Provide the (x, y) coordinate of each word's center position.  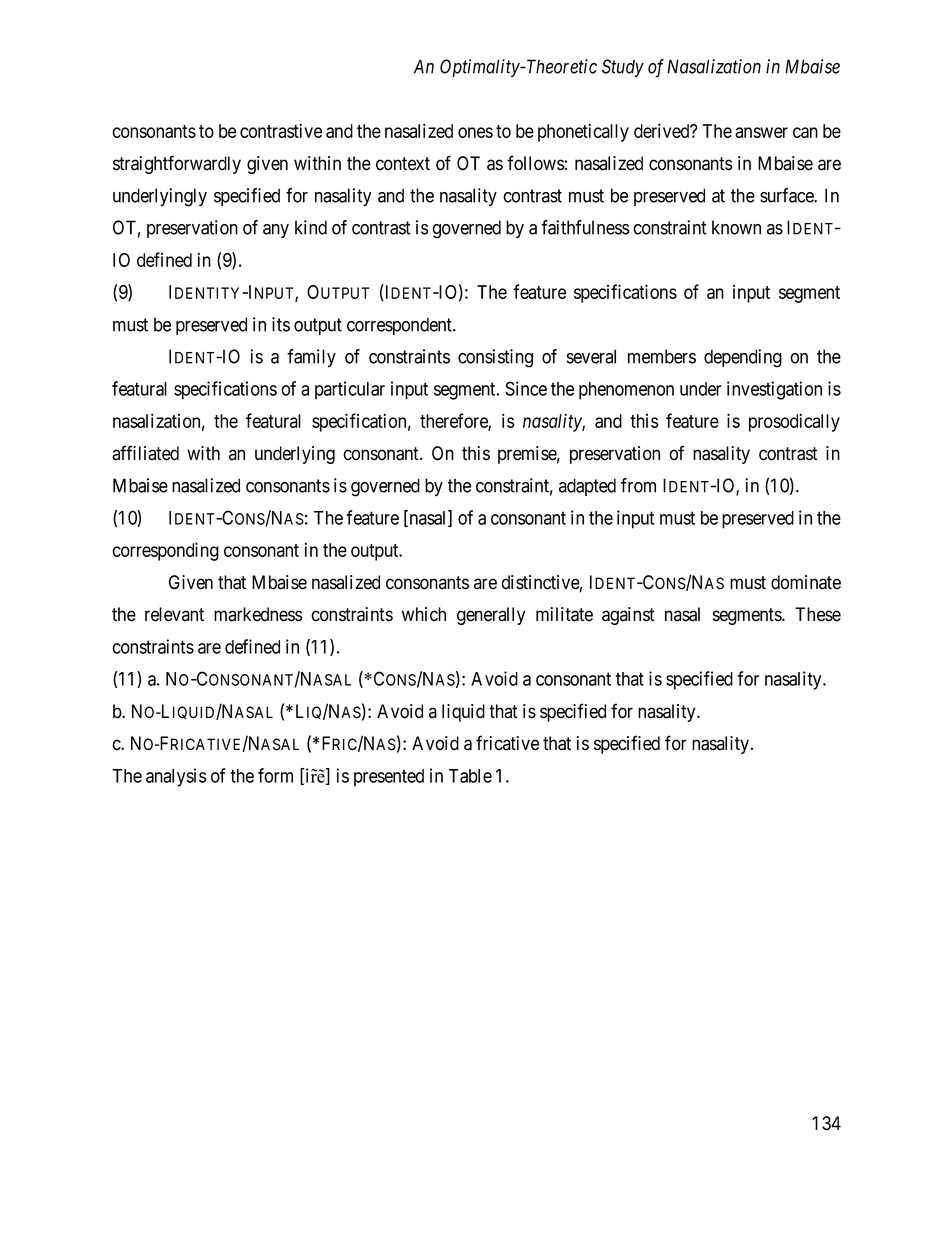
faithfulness (585, 227)
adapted (587, 487)
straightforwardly (177, 164)
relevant (174, 614)
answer (761, 132)
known (736, 227)
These (818, 614)
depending (743, 358)
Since (526, 388)
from (638, 485)
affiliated (145, 453)
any (276, 231)
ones (475, 132)
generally (491, 616)
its (281, 324)
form (275, 775)
